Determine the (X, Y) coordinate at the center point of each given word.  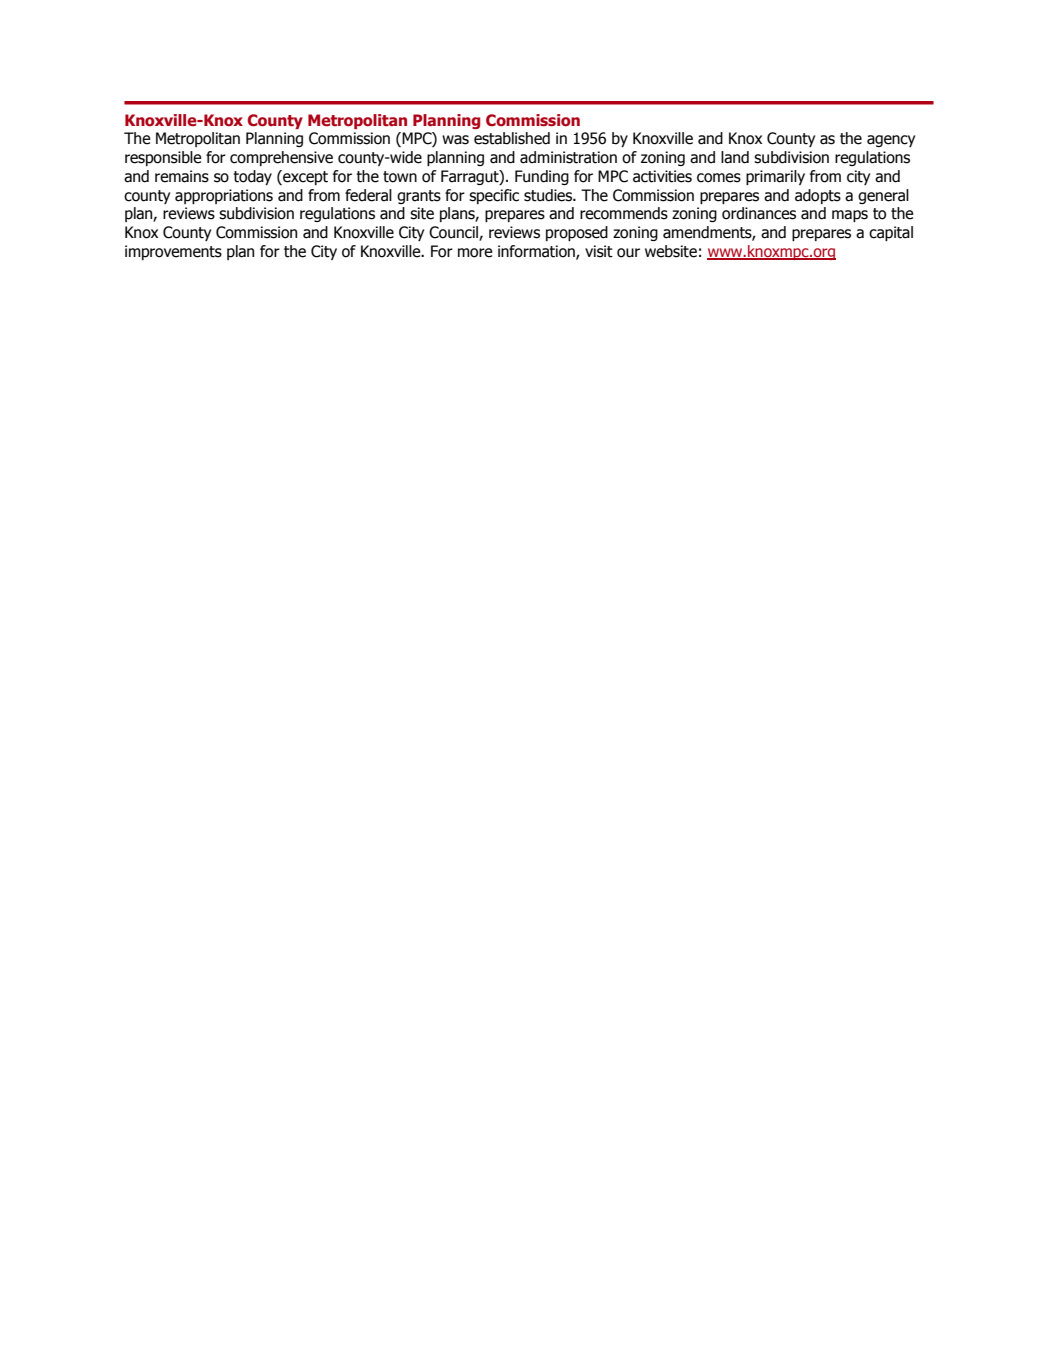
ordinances (759, 213)
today (252, 177)
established (512, 138)
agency (891, 141)
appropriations (224, 196)
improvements (173, 252)
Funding (542, 177)
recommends (624, 213)
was (455, 140)
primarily (775, 177)
